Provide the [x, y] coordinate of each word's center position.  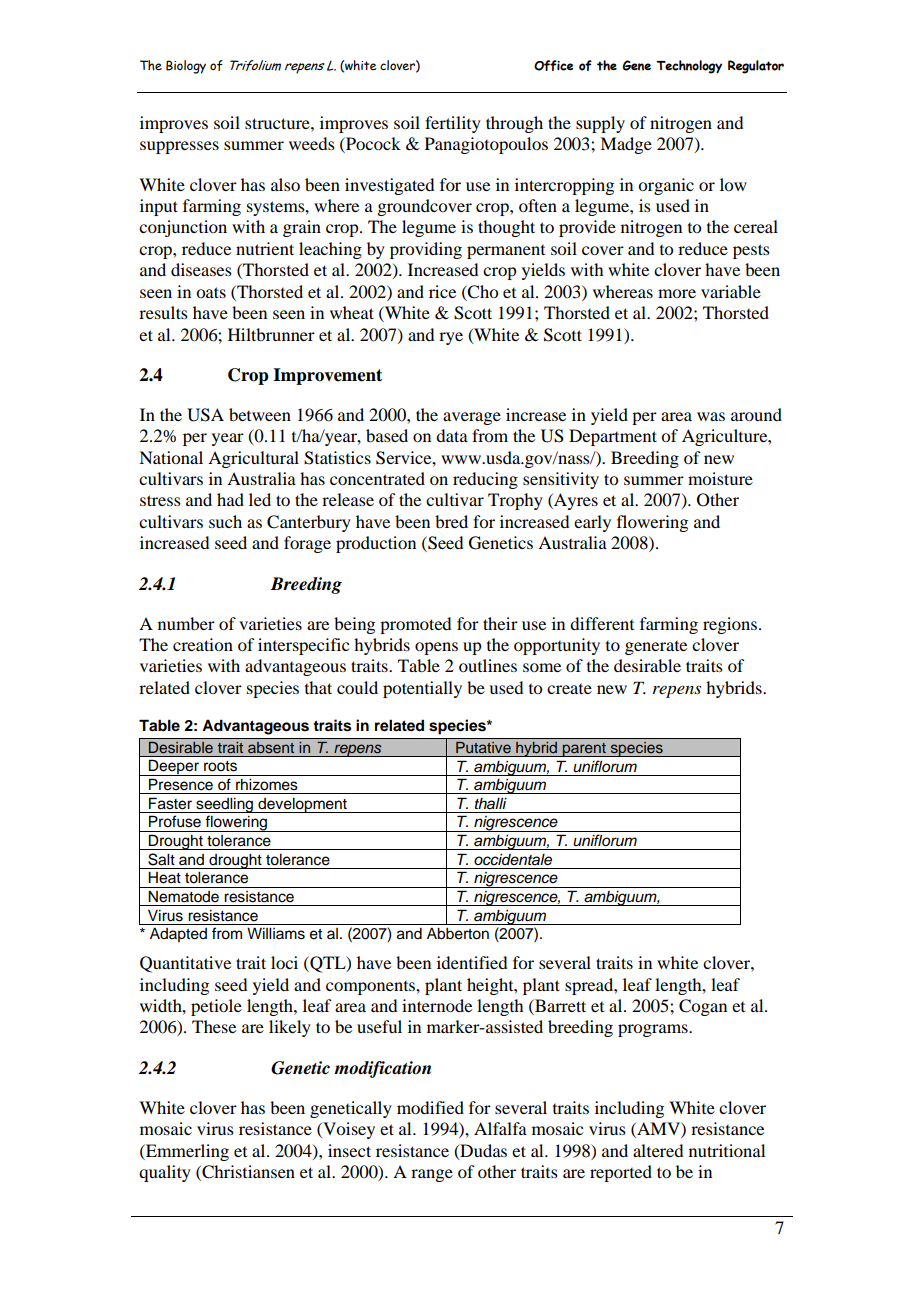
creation [203, 644]
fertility [453, 124]
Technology [689, 67]
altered [658, 1150]
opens [436, 648]
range [432, 1175]
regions [731, 625]
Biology [186, 67]
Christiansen [247, 1173]
